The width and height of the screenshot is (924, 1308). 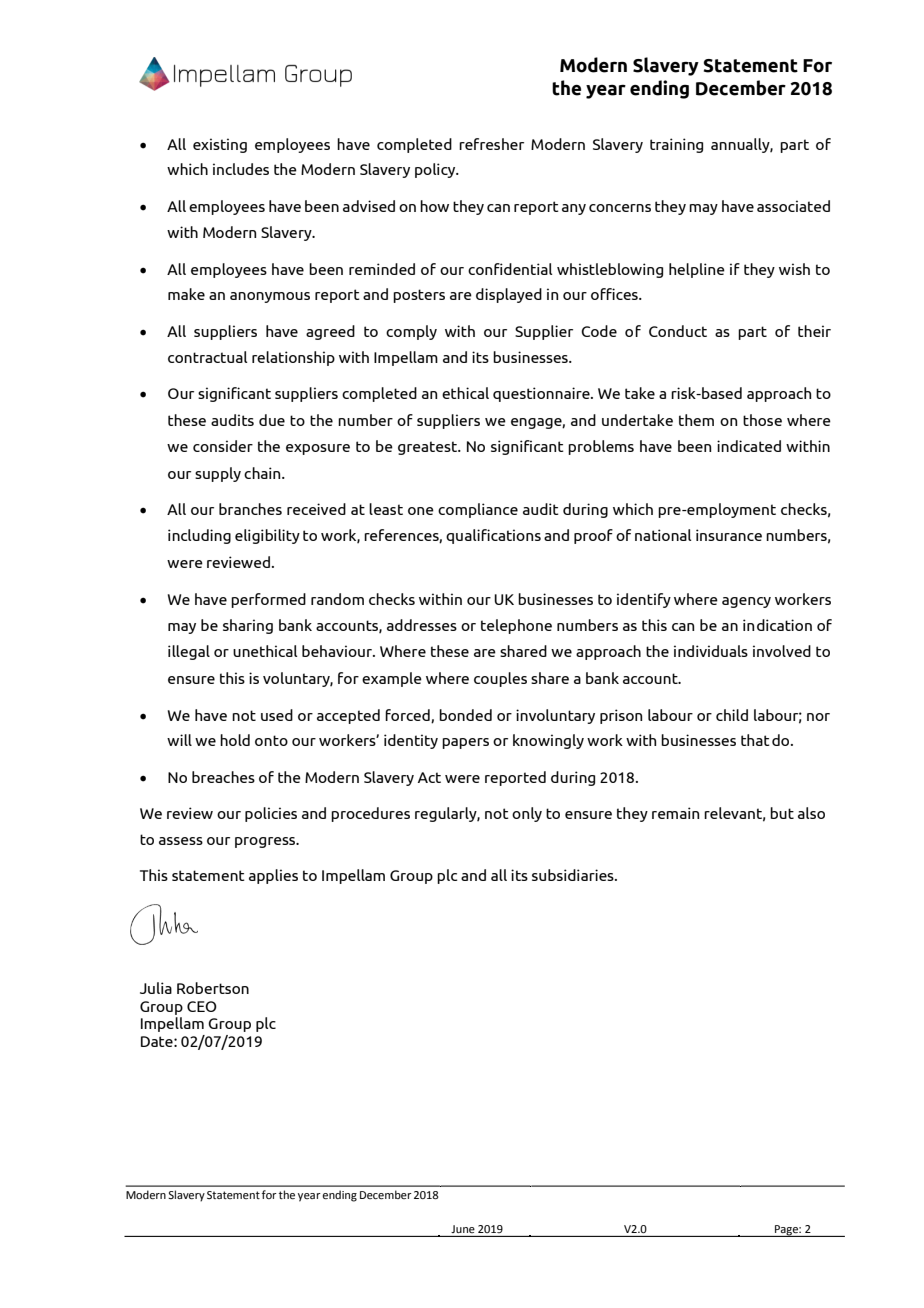 I want to click on associated, so click(x=793, y=206).
